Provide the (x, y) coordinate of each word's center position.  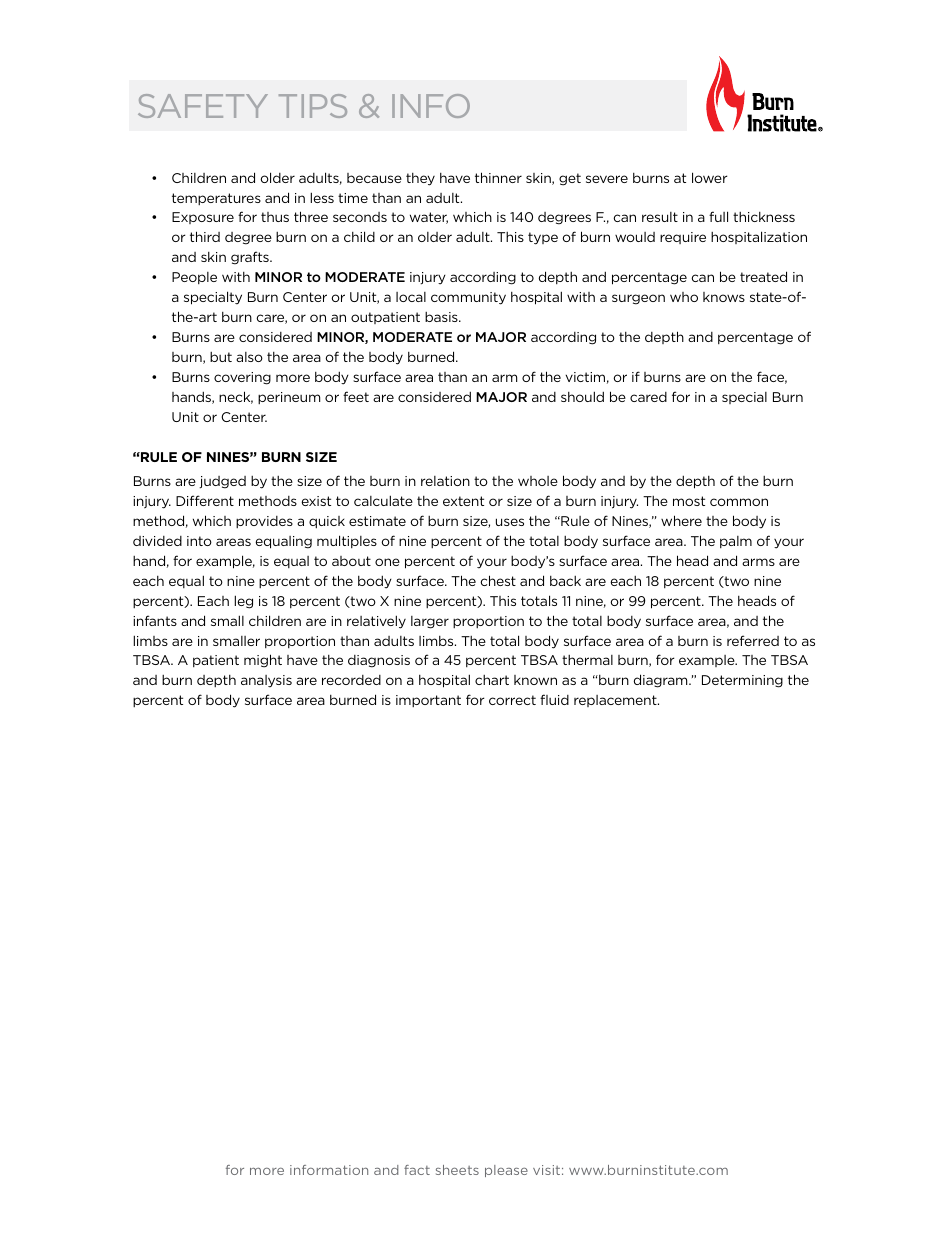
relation (445, 481)
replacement (616, 701)
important (428, 701)
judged (222, 482)
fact (417, 1170)
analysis (266, 681)
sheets (457, 1170)
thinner (498, 177)
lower (709, 177)
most (689, 501)
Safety (203, 106)
